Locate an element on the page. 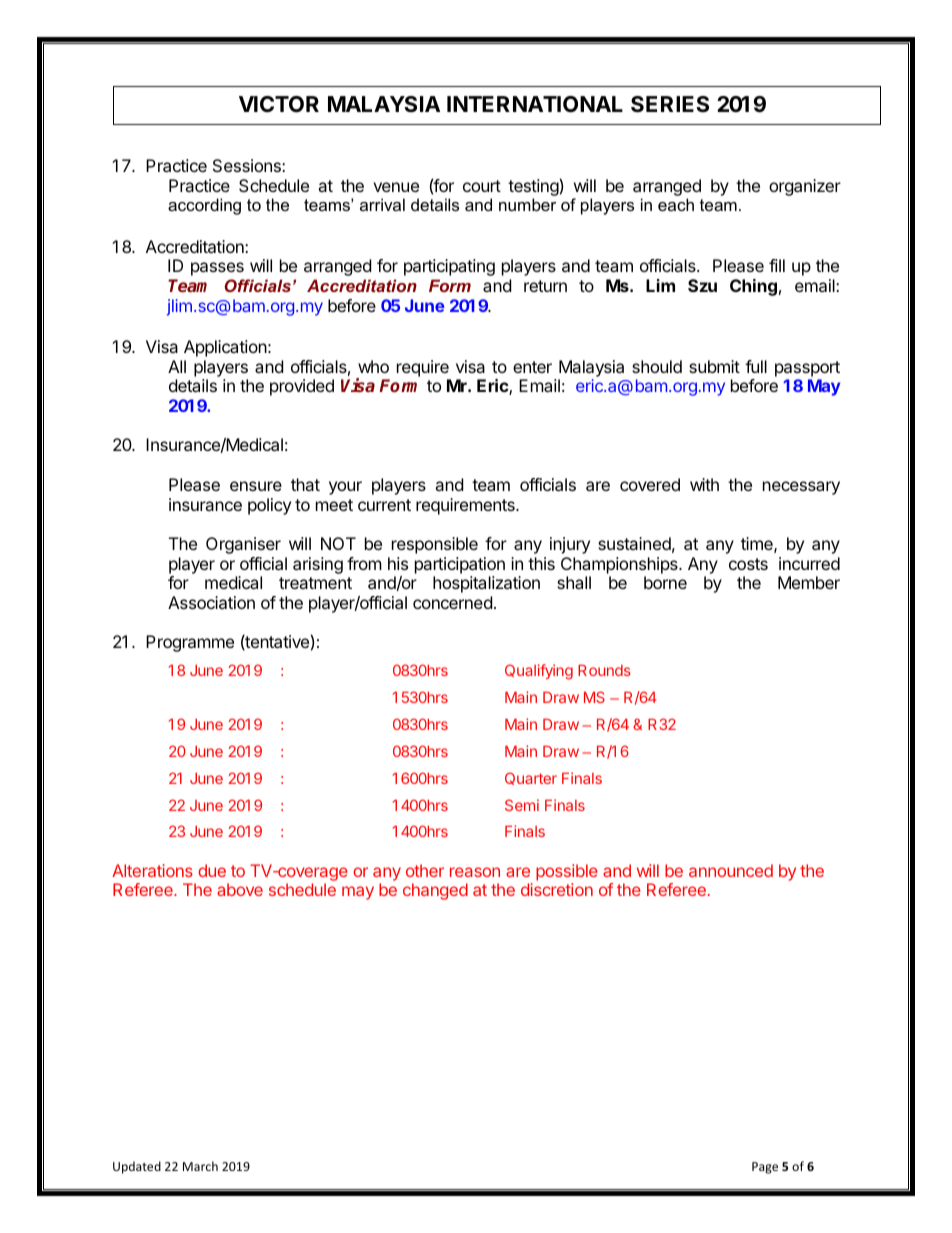 This image has height=1233, width=952. Programme is located at coordinates (190, 643).
